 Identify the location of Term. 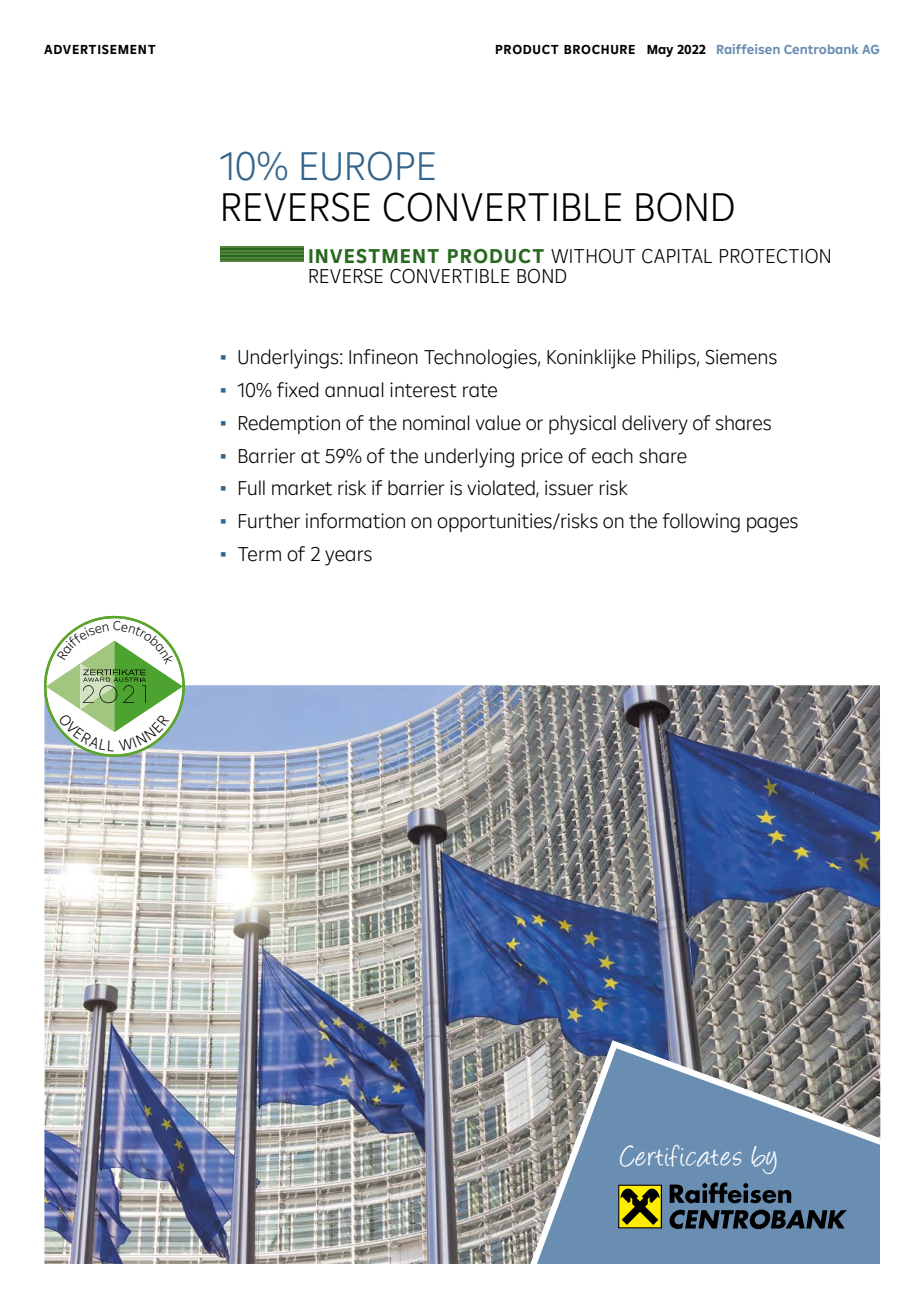
(259, 554).
